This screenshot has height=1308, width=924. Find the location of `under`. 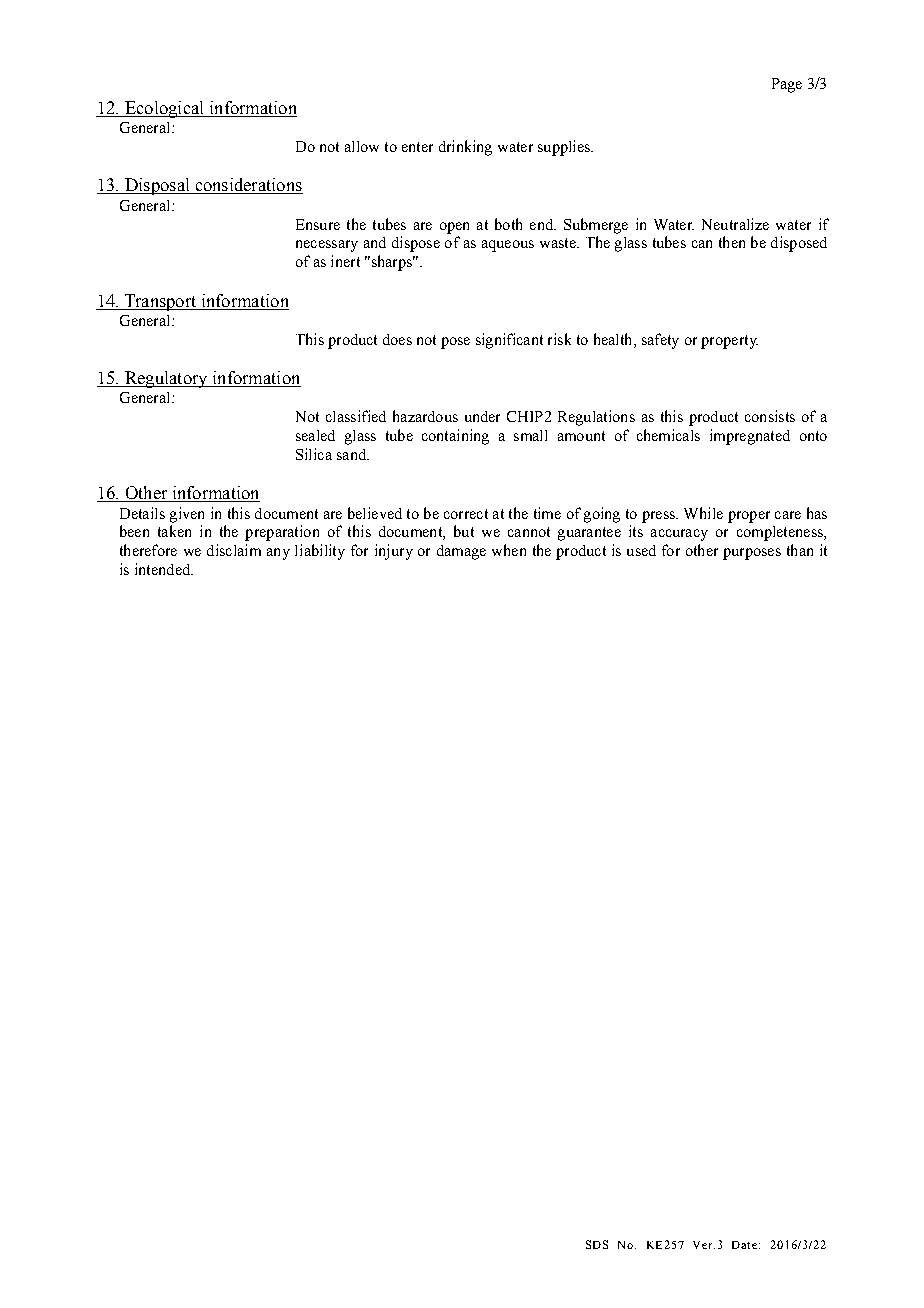

under is located at coordinates (482, 416).
